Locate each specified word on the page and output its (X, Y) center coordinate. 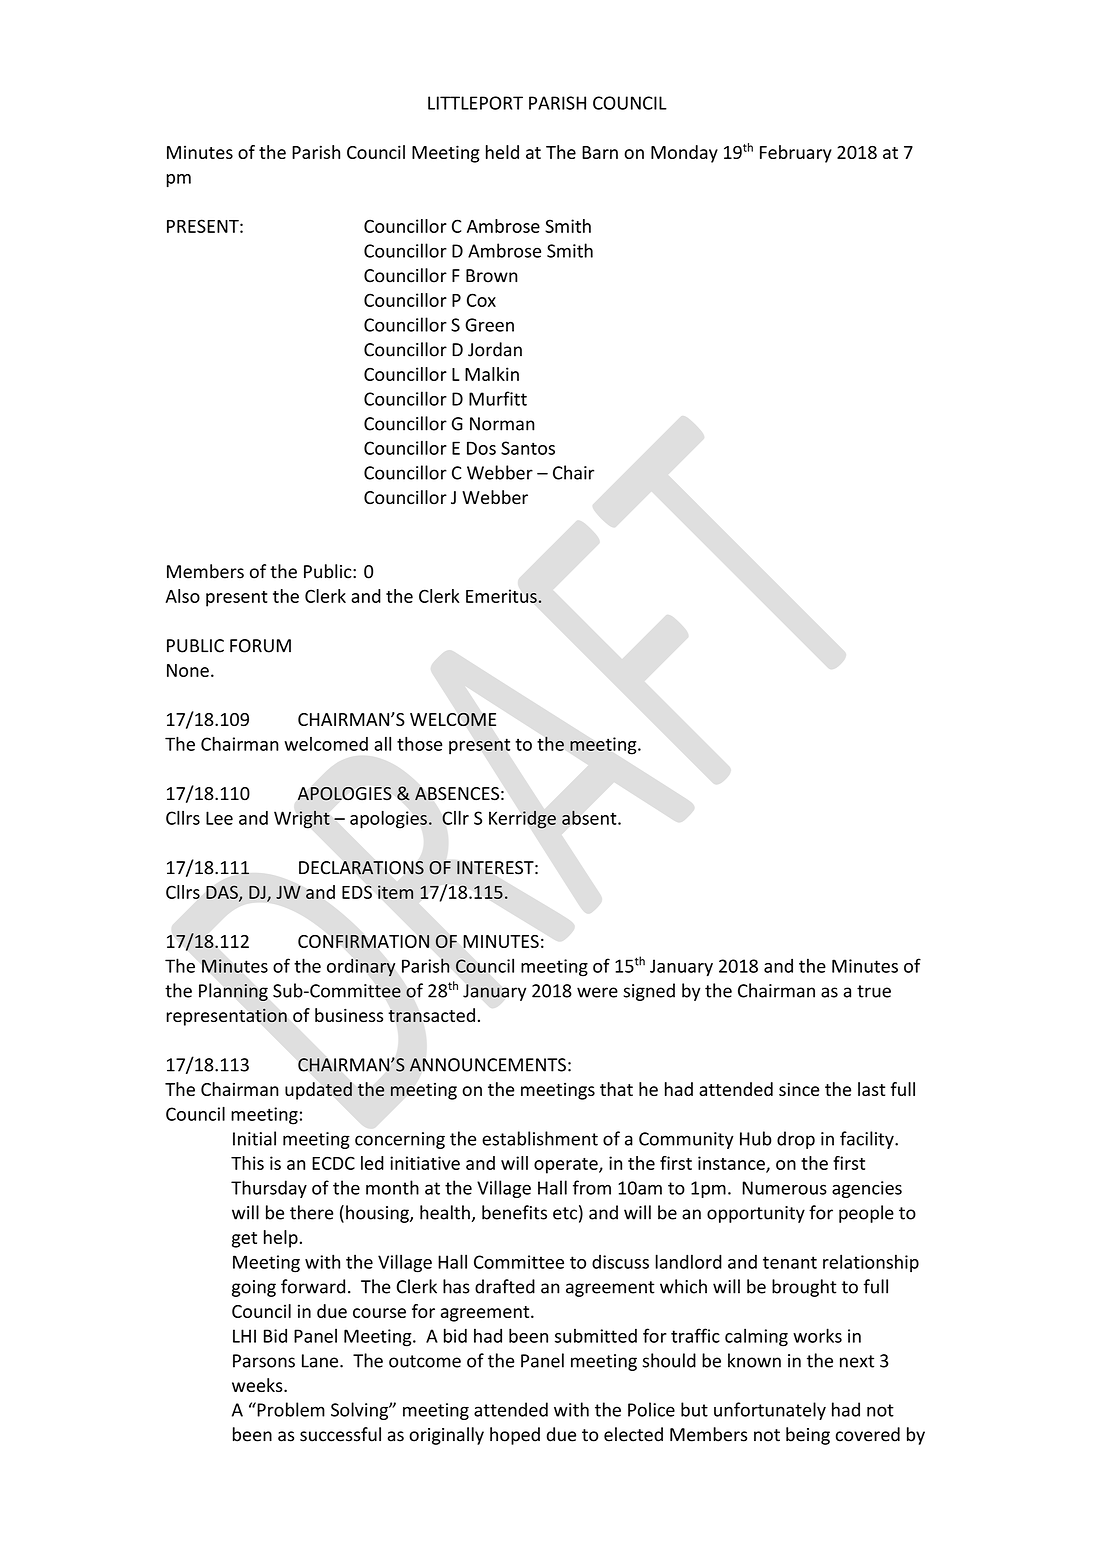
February (796, 154)
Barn (600, 152)
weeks (258, 1385)
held (502, 152)
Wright (302, 819)
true (874, 991)
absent (590, 817)
